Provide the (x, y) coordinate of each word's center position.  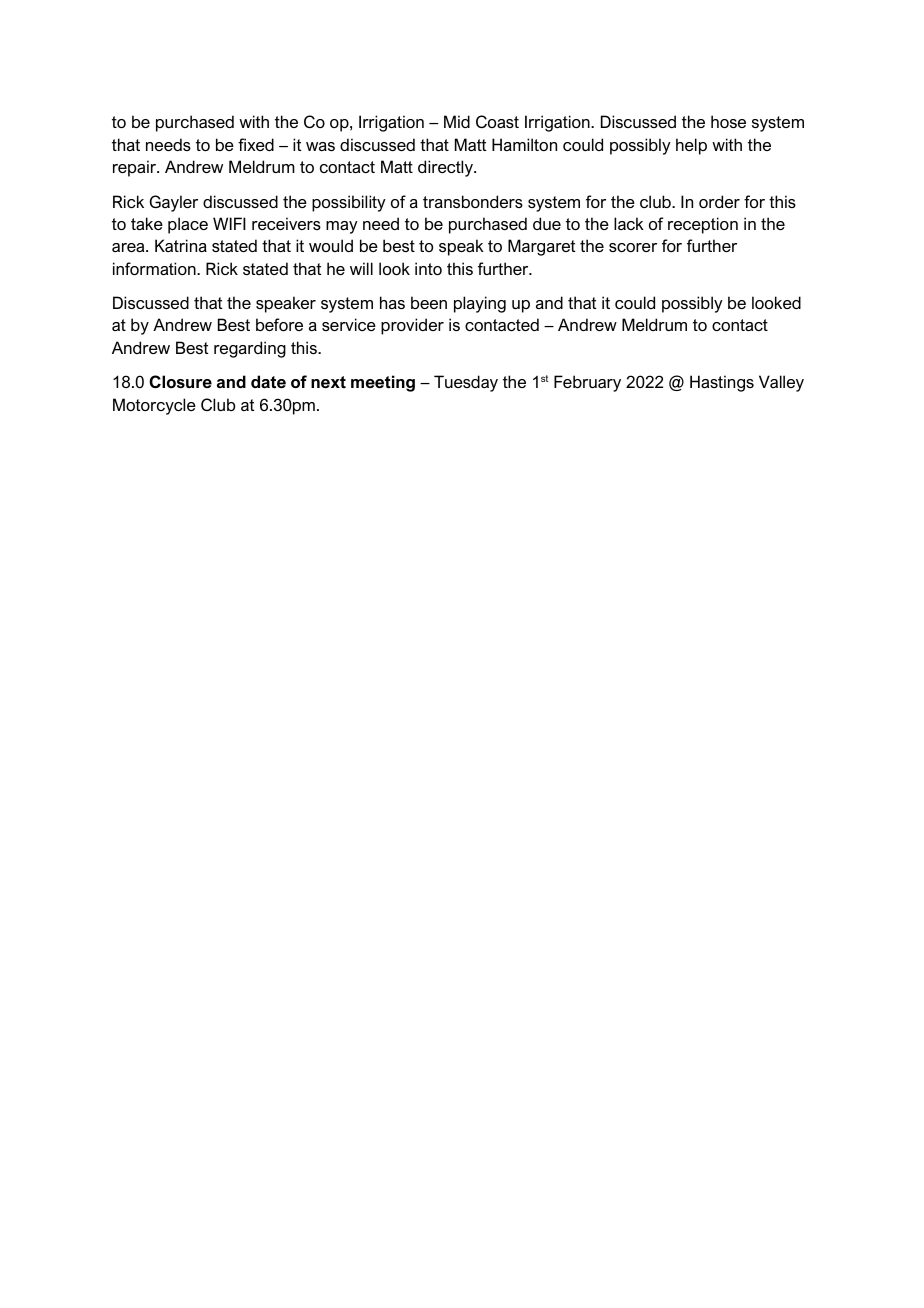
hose (728, 121)
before (279, 324)
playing (480, 304)
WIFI (229, 223)
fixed (256, 144)
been (429, 302)
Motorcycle (154, 406)
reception (703, 225)
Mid (457, 121)
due (547, 223)
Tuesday (466, 383)
